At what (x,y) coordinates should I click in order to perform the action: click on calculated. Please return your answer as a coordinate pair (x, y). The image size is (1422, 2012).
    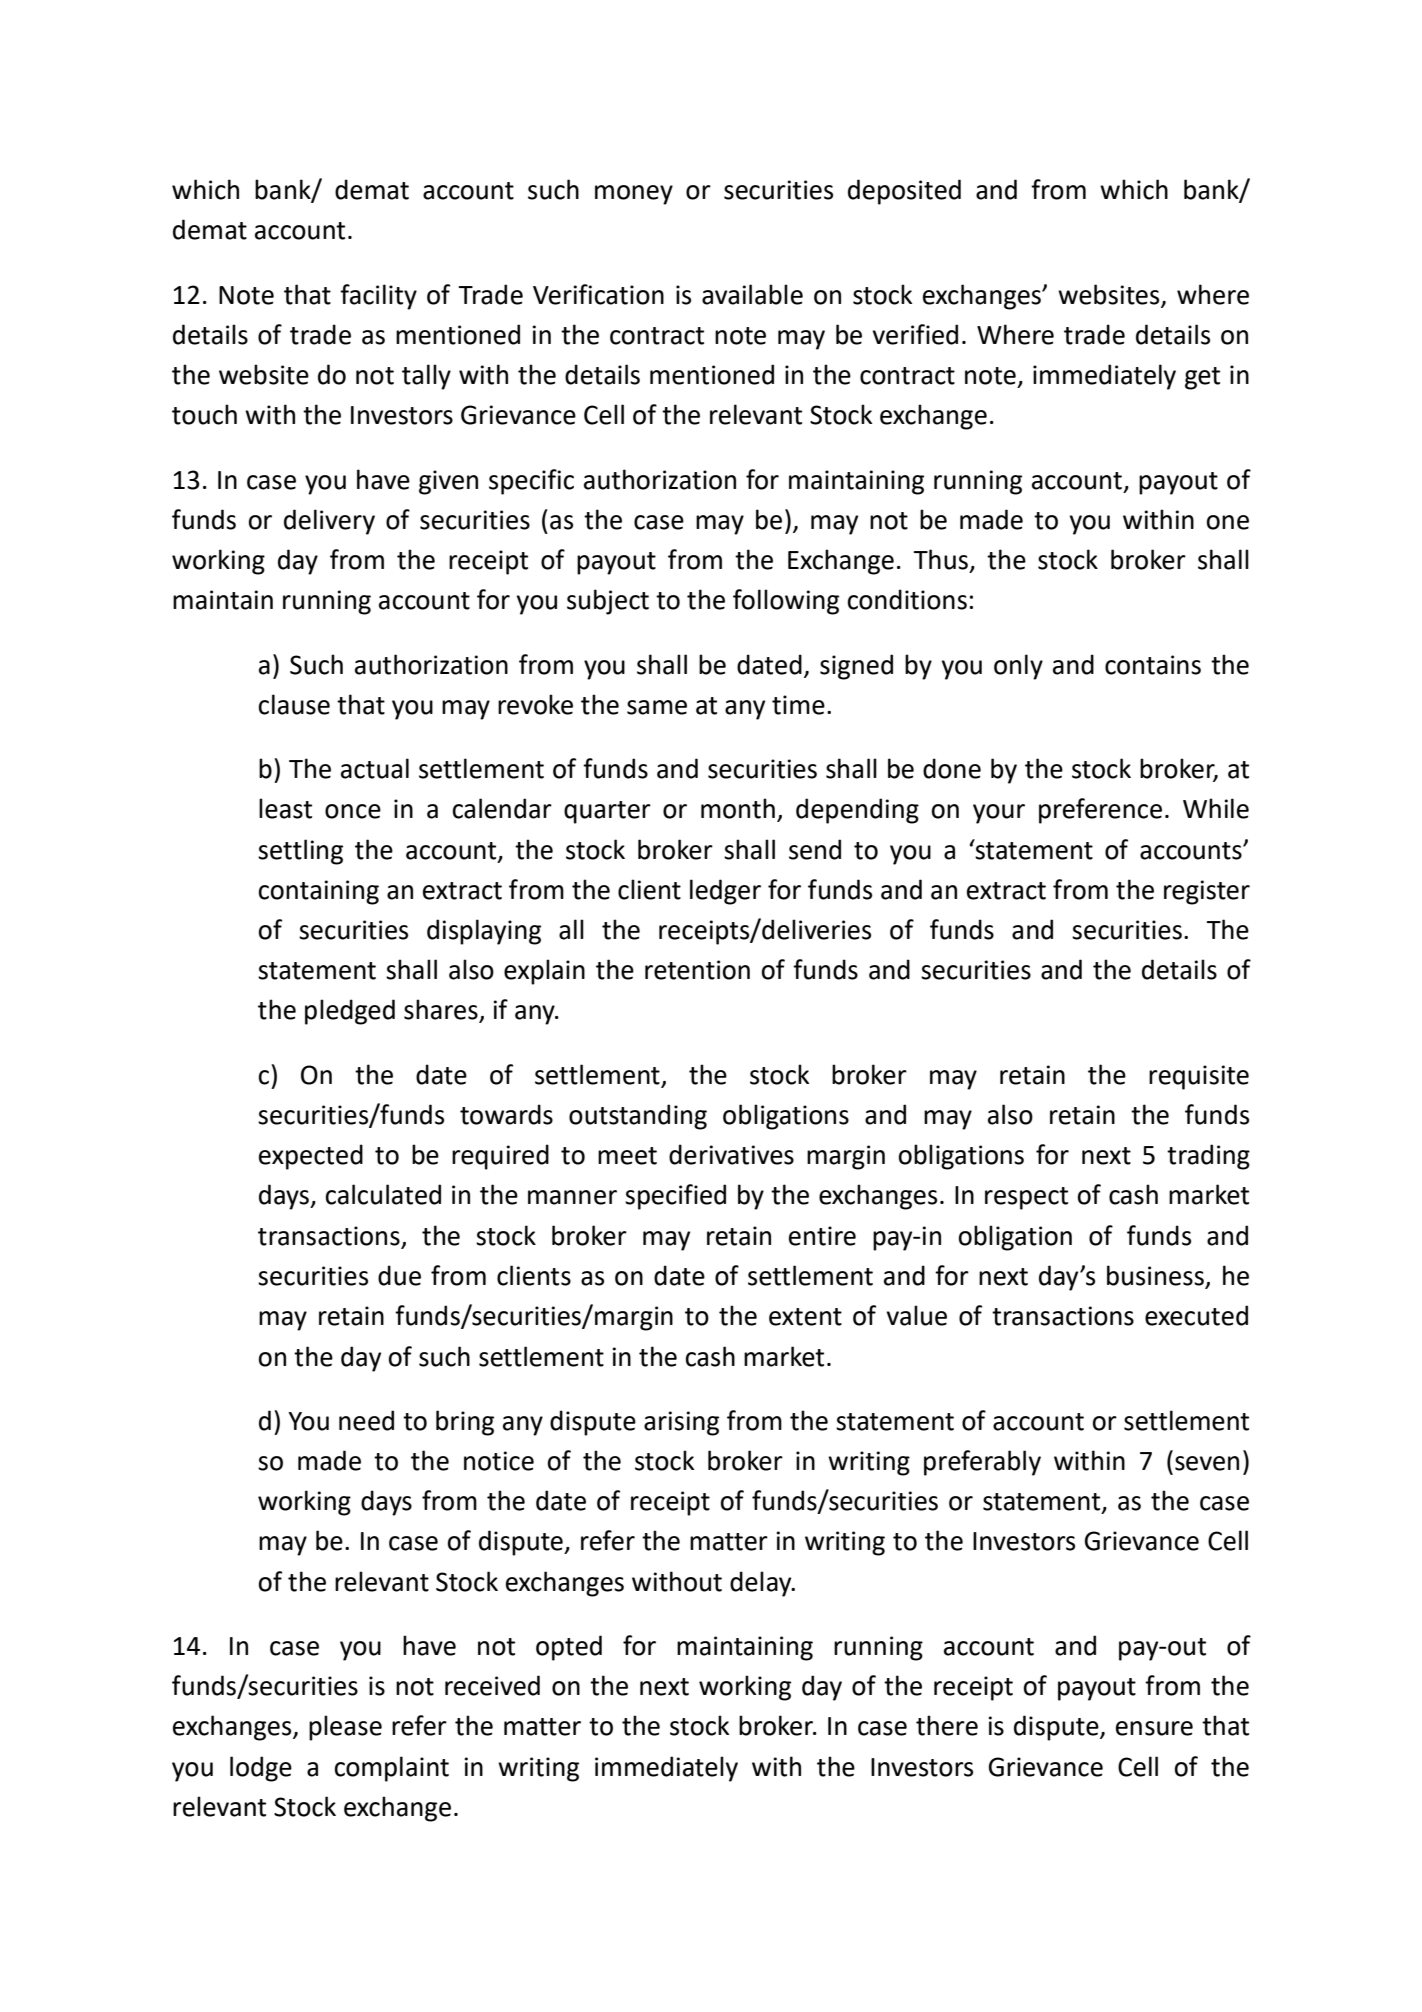
    Looking at the image, I should click on (383, 1194).
